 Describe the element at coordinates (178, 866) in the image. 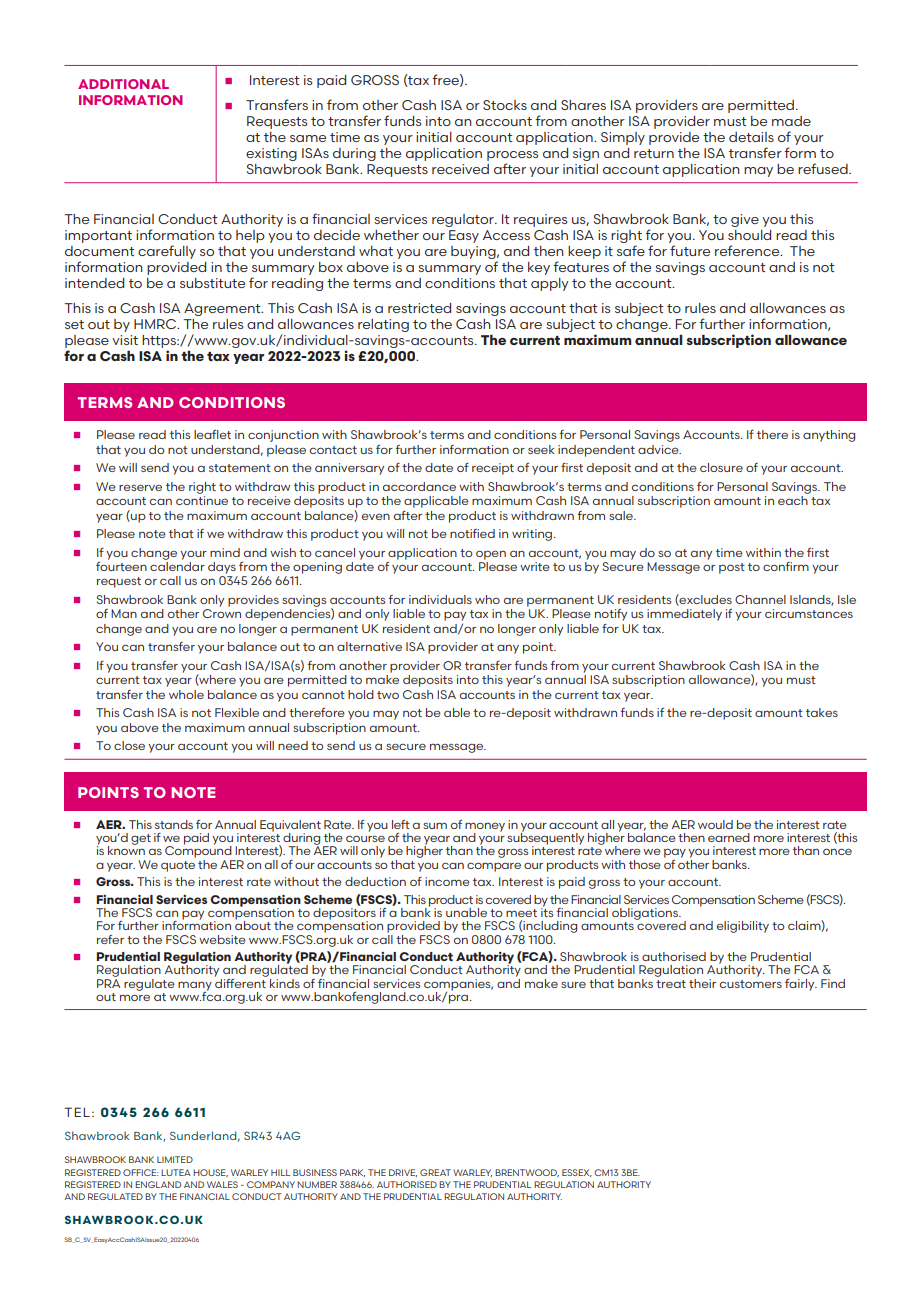

I see `quote` at that location.
